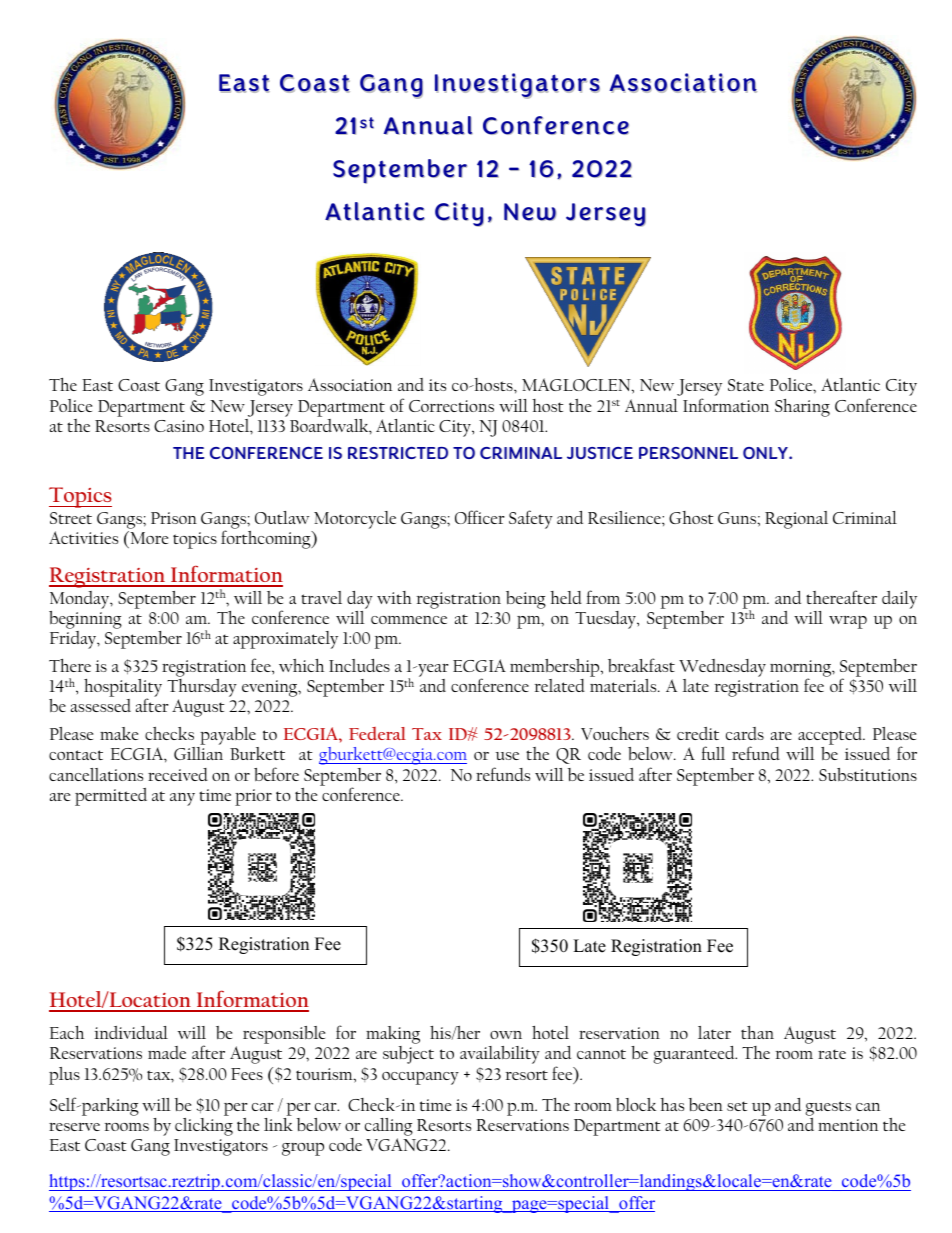  I want to click on calling, so click(389, 1128).
